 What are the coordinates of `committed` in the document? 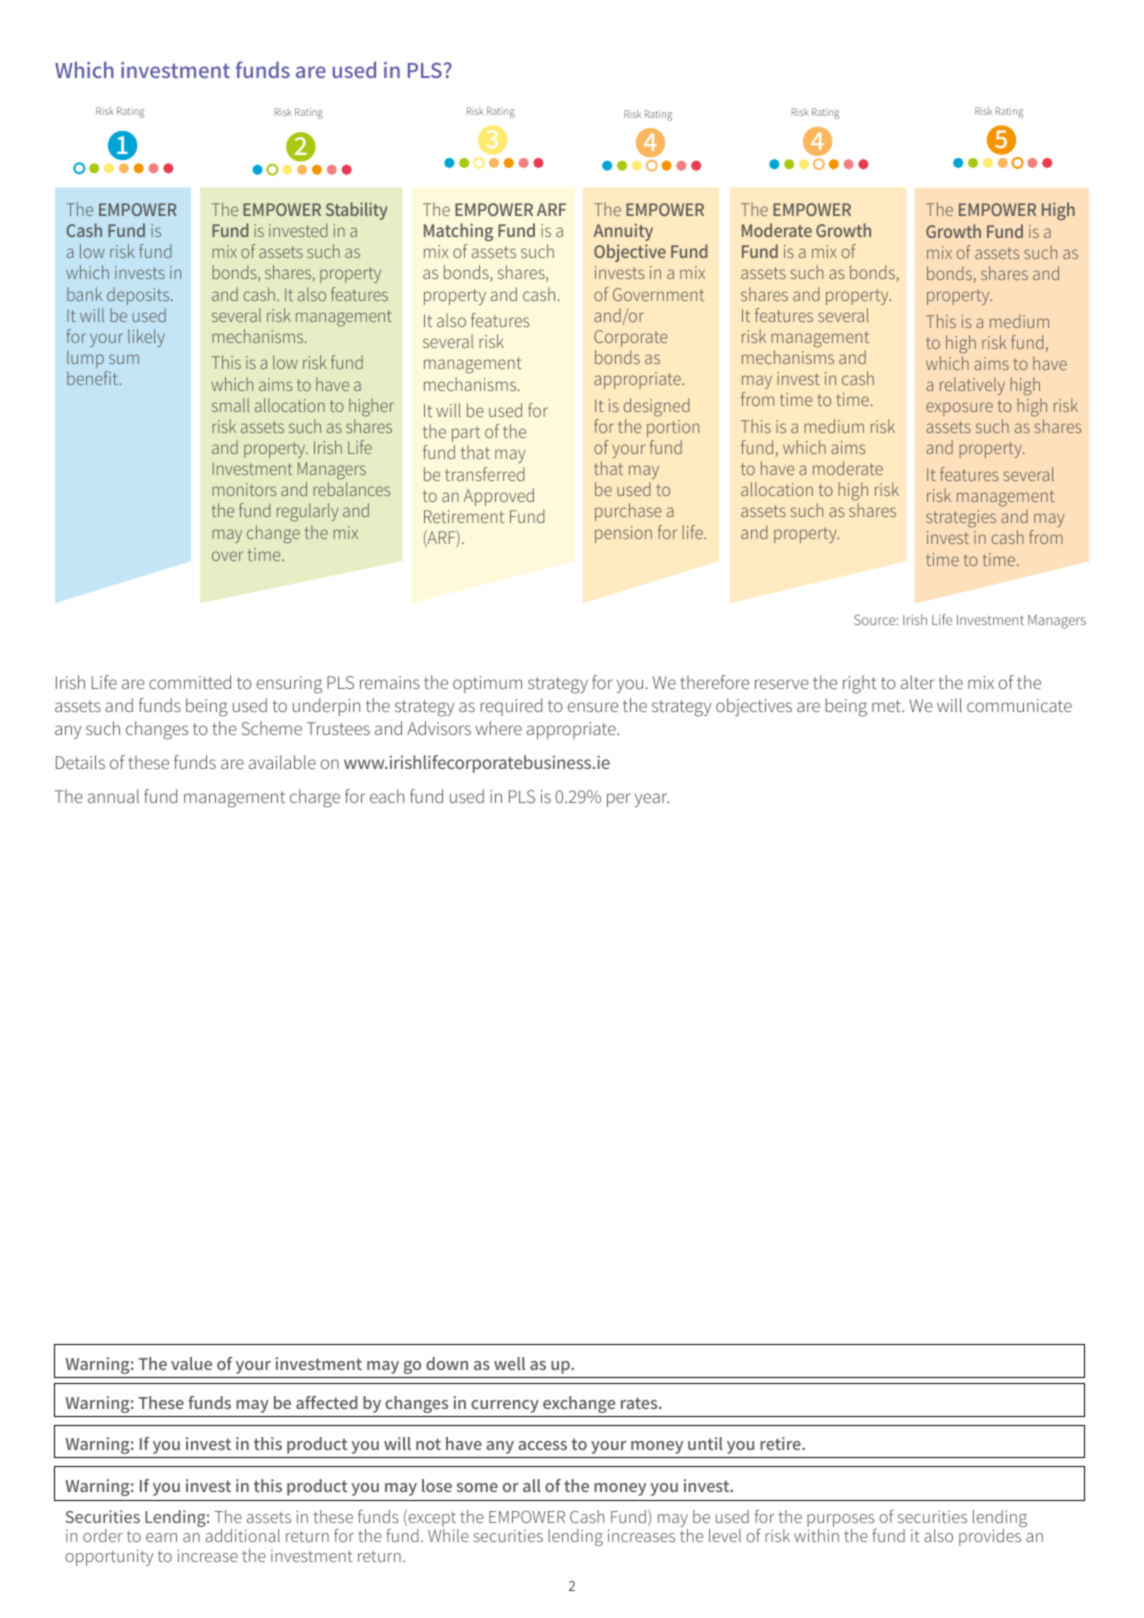 It's located at (190, 682).
